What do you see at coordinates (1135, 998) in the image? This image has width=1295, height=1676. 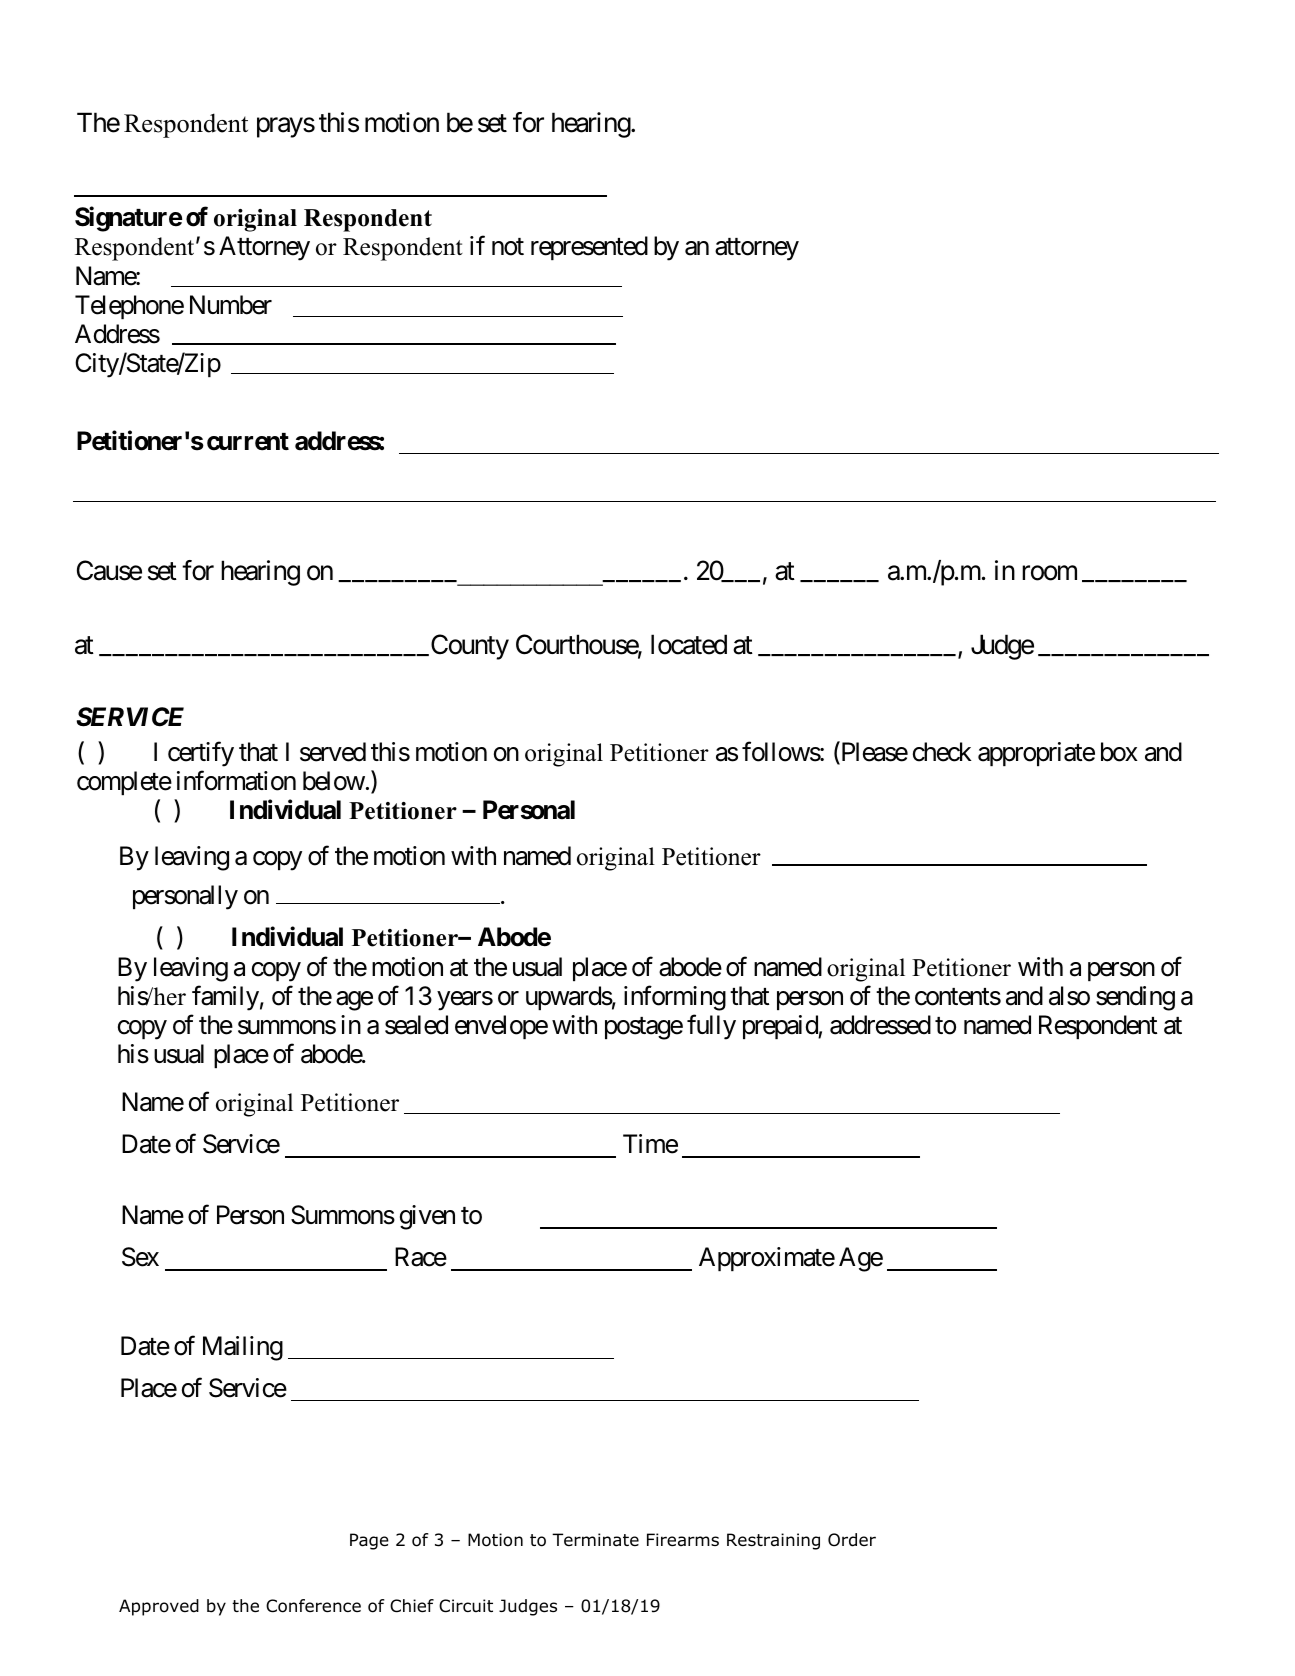 I see `sending` at bounding box center [1135, 998].
